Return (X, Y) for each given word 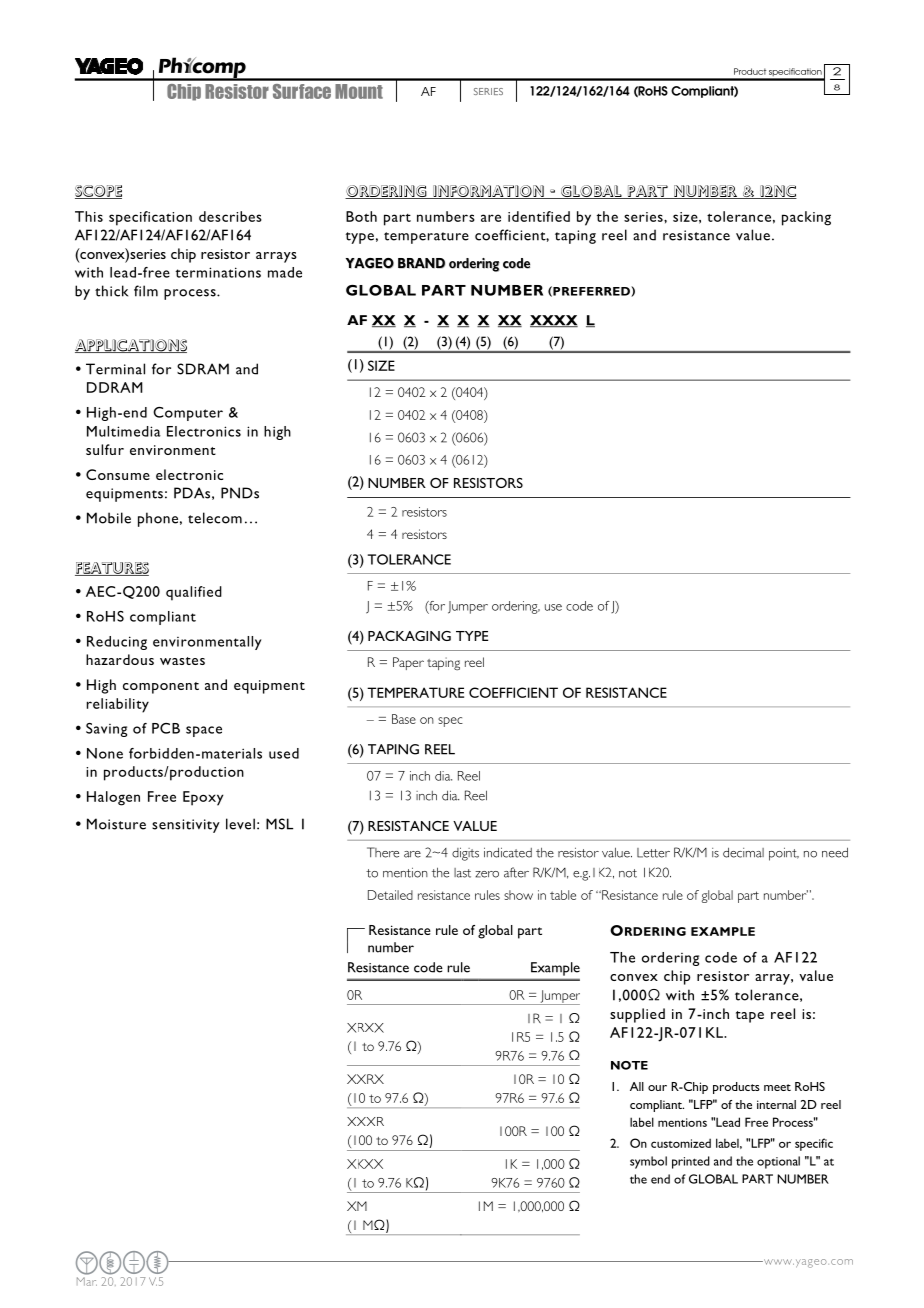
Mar (87, 1281)
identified (539, 216)
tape (750, 1017)
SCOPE (98, 192)
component (161, 688)
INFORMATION (488, 192)
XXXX (554, 321)
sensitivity (186, 826)
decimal (743, 852)
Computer (188, 414)
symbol (648, 1162)
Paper (408, 663)
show (518, 895)
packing (806, 218)
